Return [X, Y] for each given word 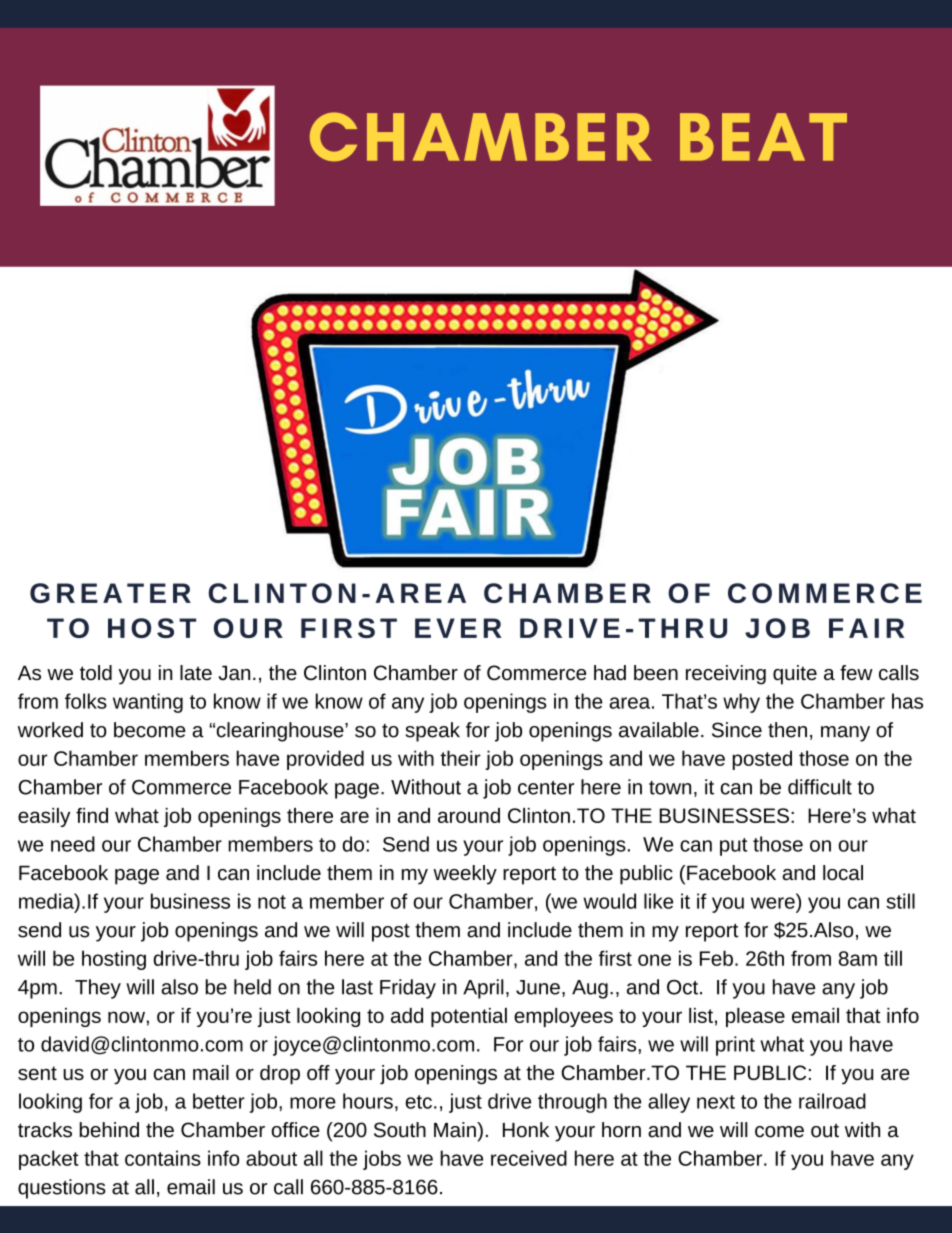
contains [163, 1158]
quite [795, 675]
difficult [820, 787]
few [856, 672]
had [610, 673]
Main [456, 1130]
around [469, 815]
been [656, 673]
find [92, 815]
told [96, 672]
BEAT [763, 137]
